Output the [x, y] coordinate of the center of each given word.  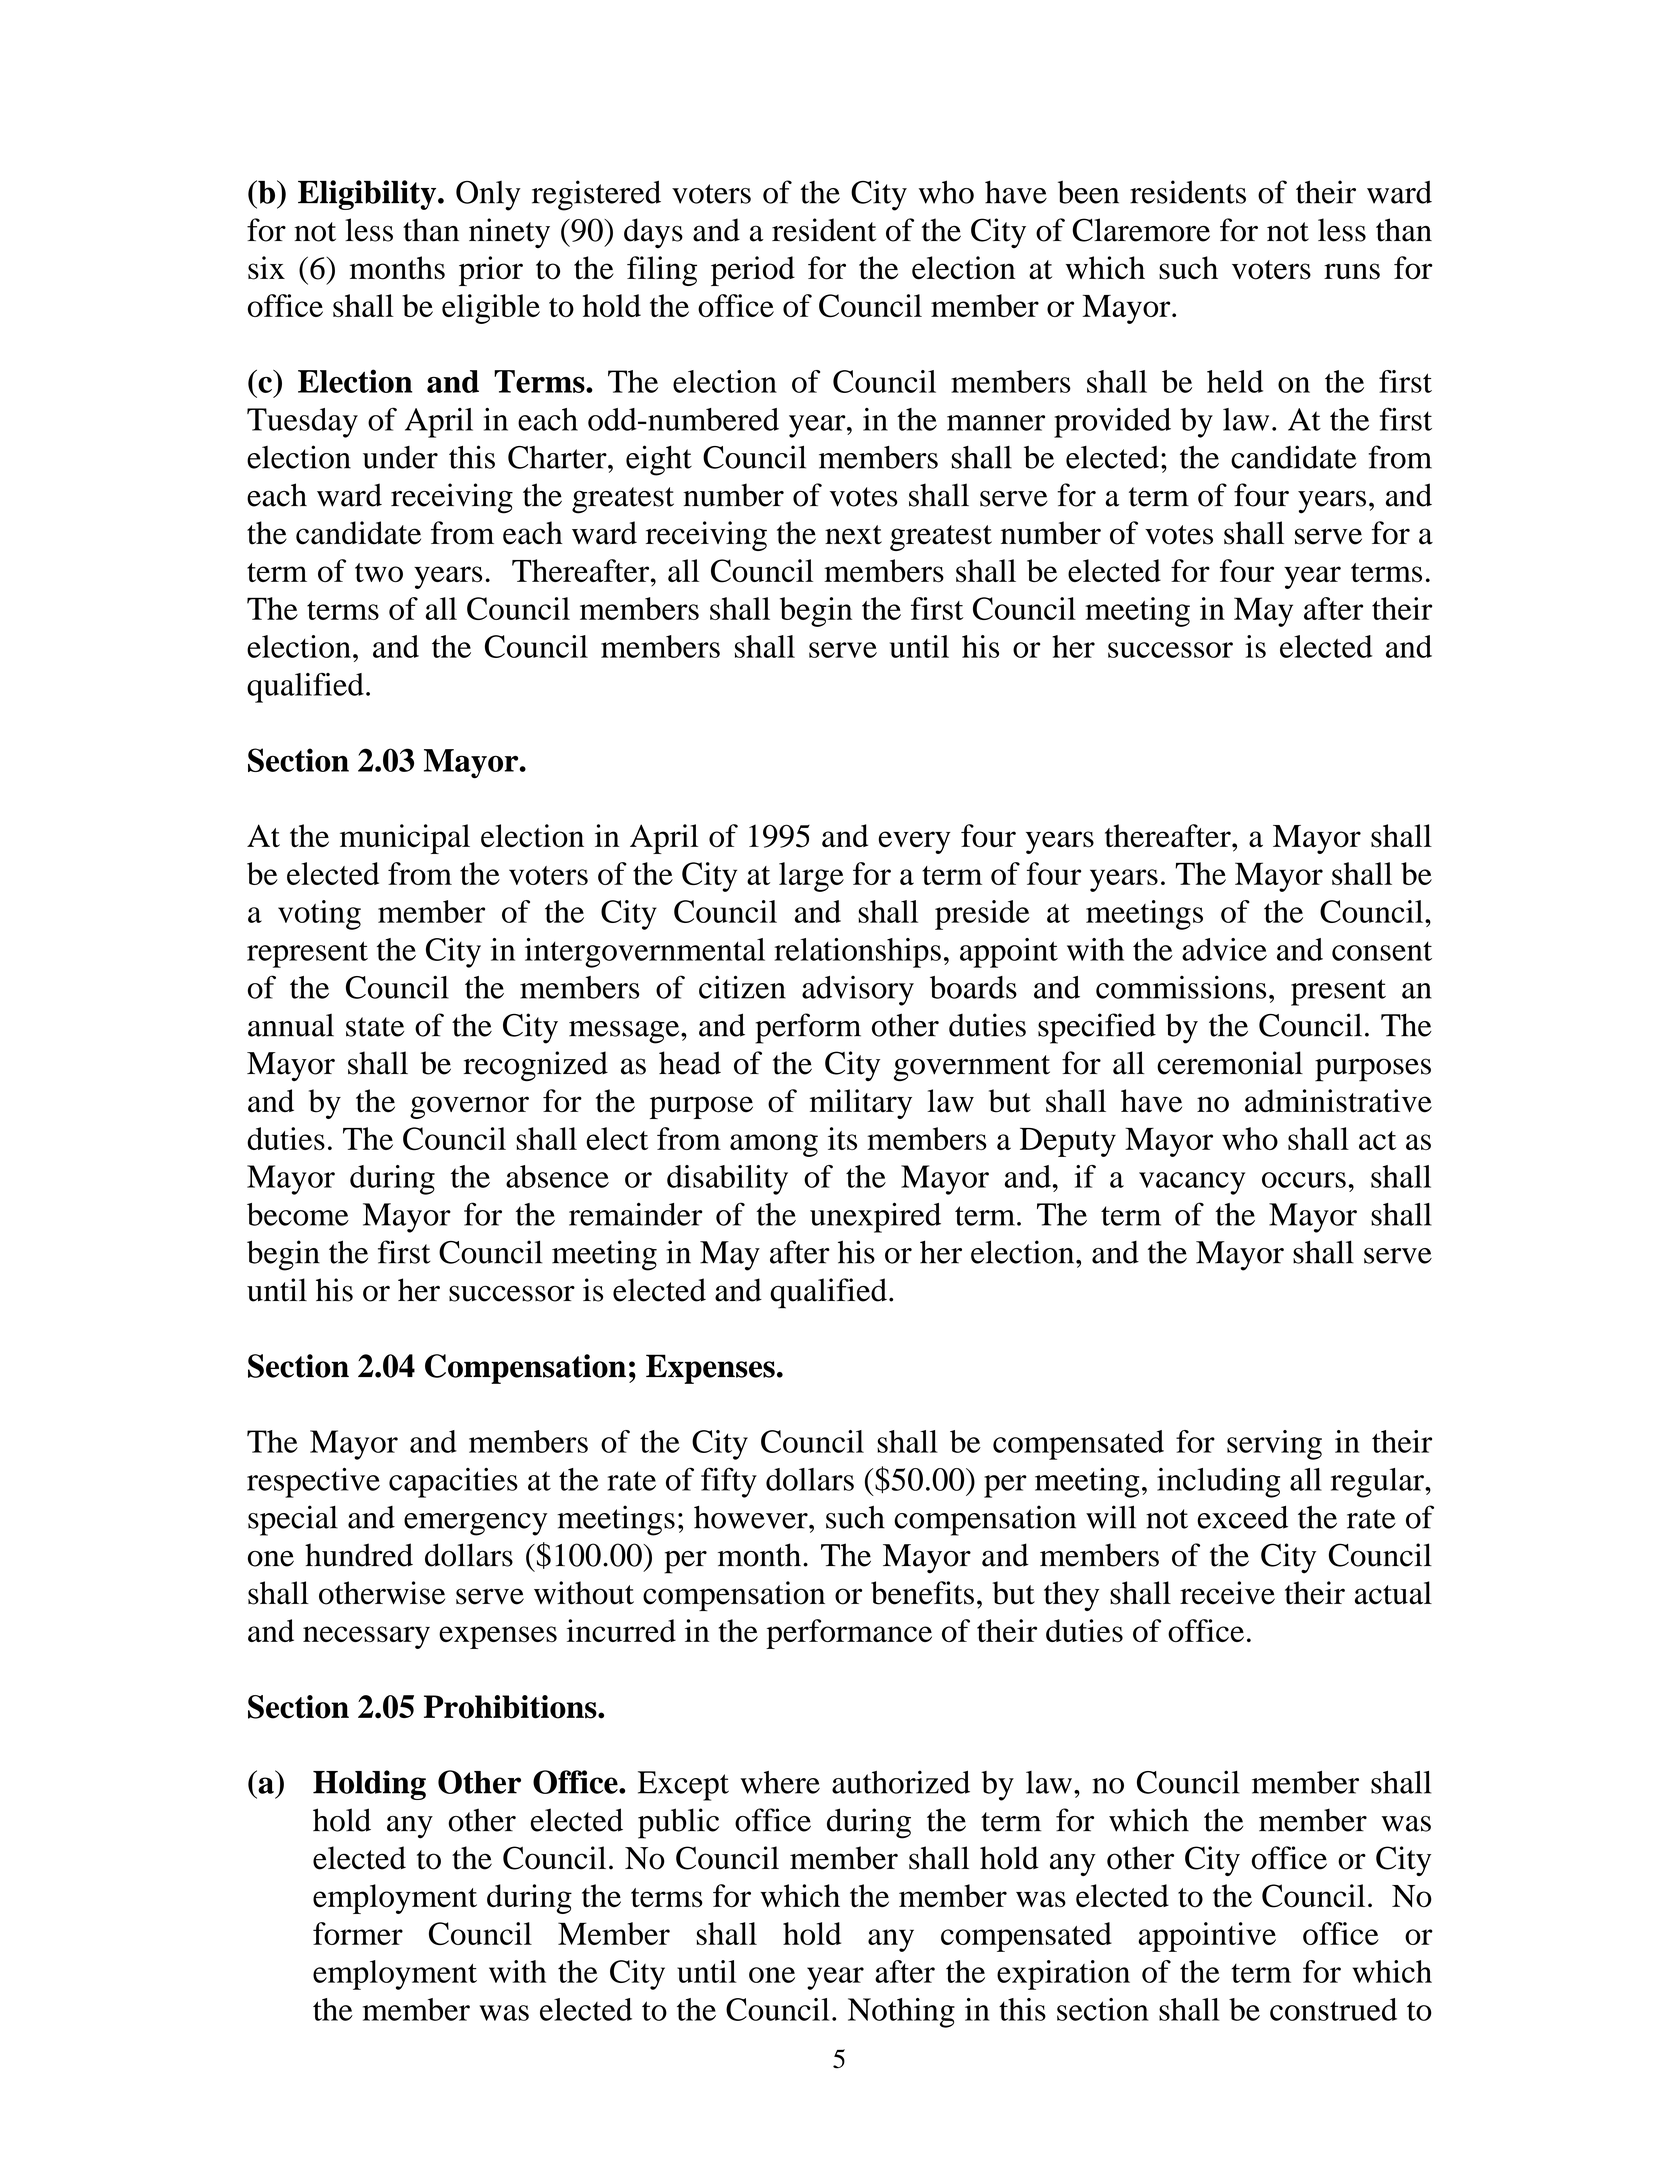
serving [1274, 1445]
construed [1333, 2009]
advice [1224, 949]
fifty [729, 1482]
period [753, 271]
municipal [405, 839]
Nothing [901, 2013]
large [811, 877]
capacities [453, 1483]
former [358, 1933]
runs [1352, 271]
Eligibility [368, 195]
